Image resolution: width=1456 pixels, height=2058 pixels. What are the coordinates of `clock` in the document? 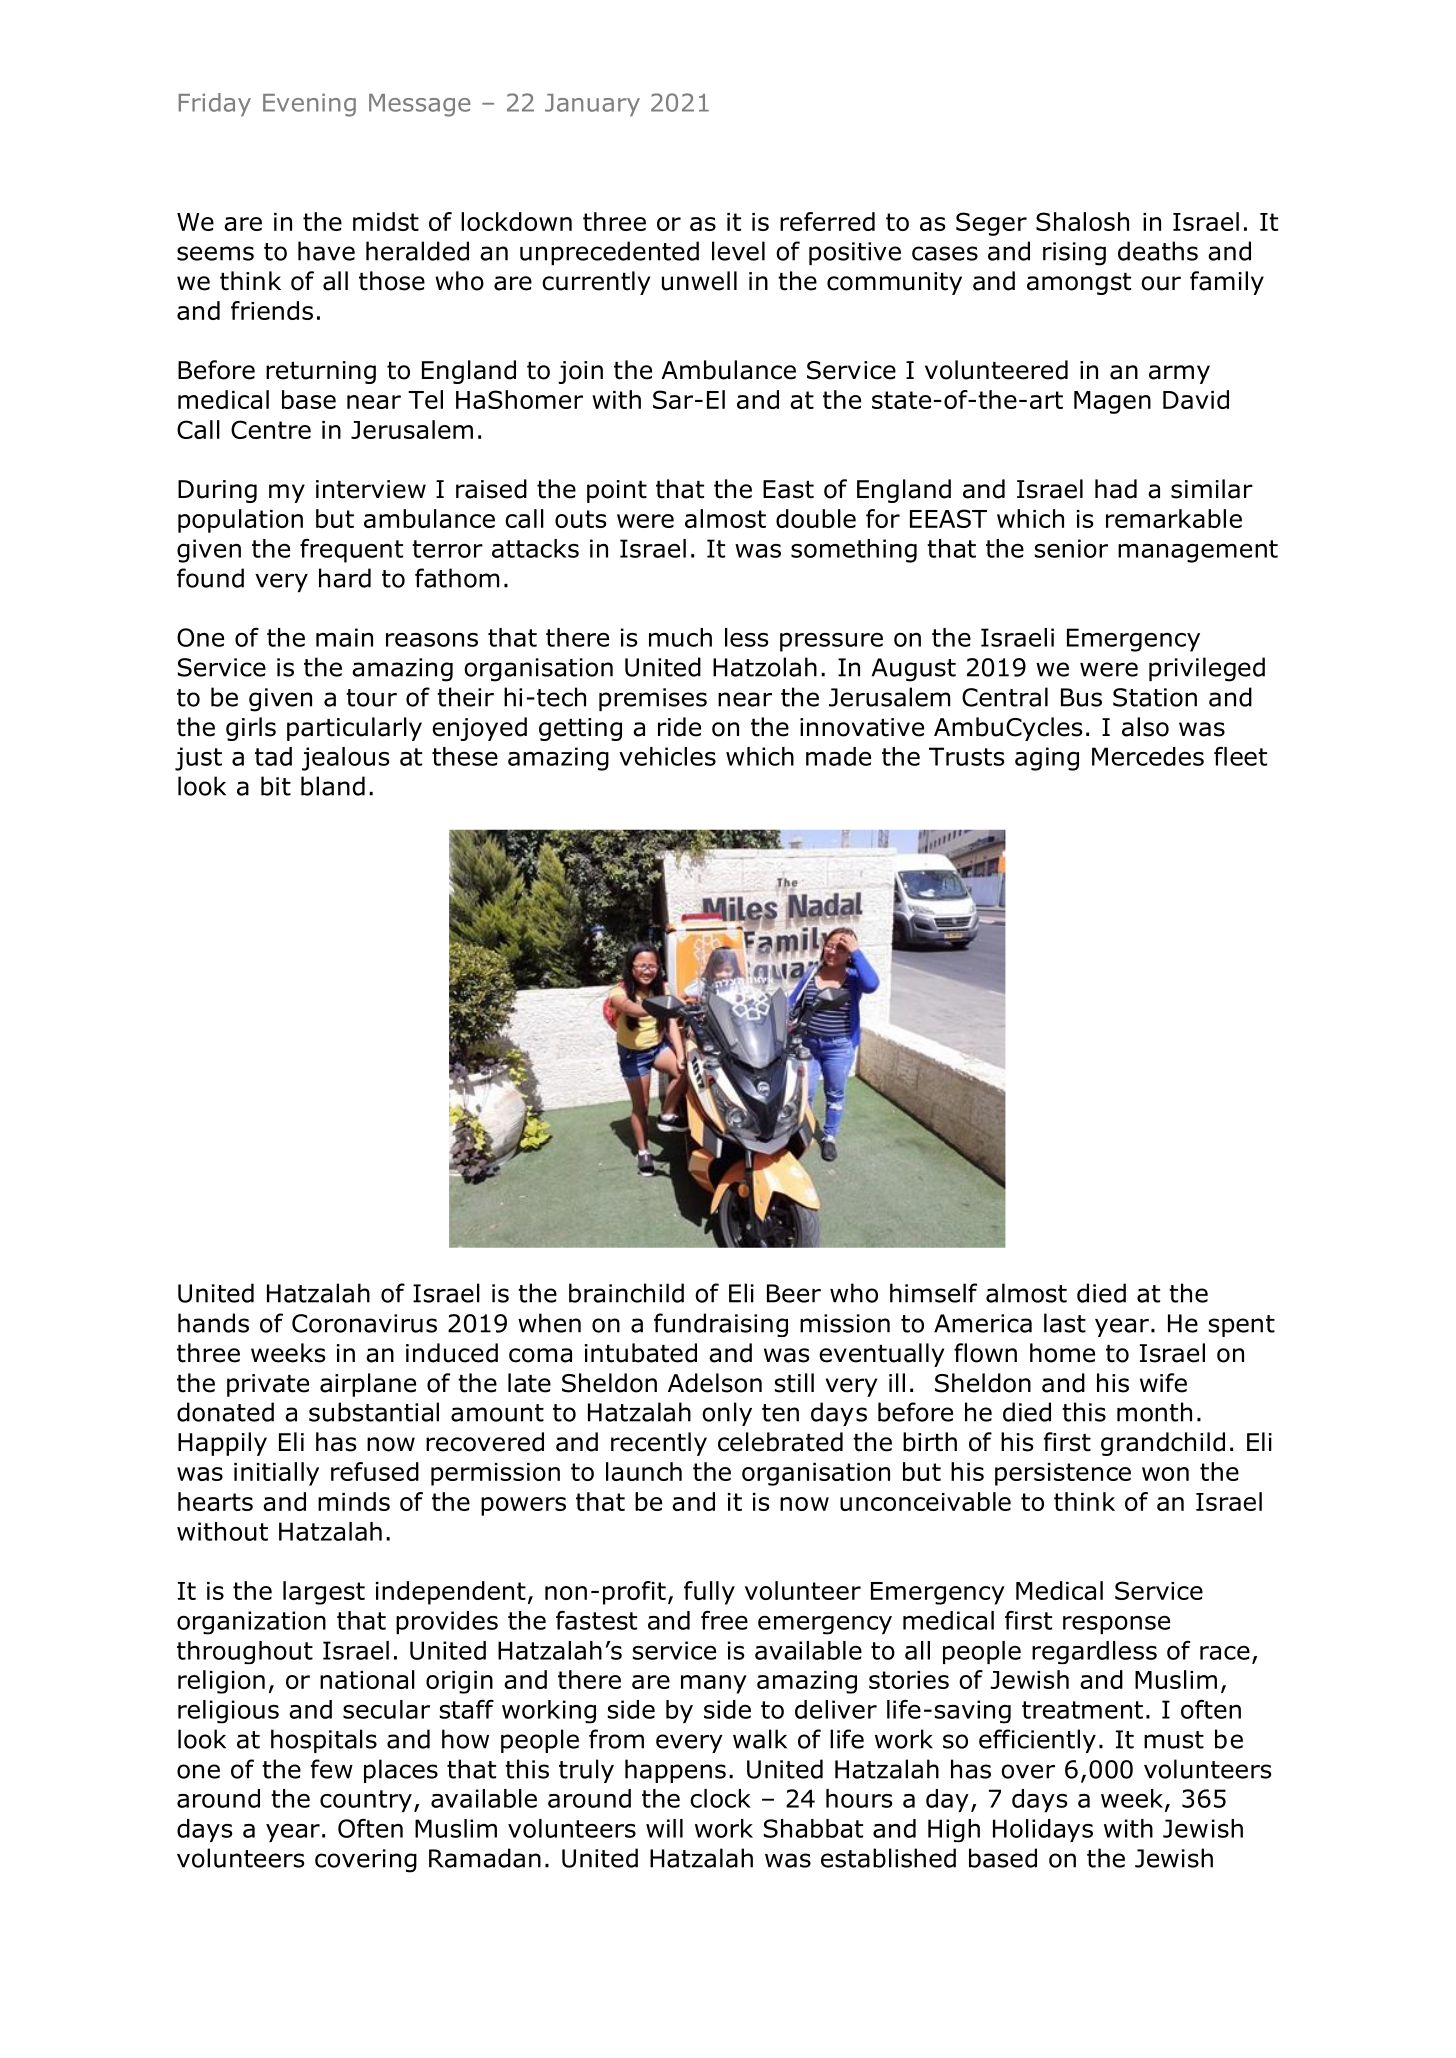 It's located at (720, 1798).
